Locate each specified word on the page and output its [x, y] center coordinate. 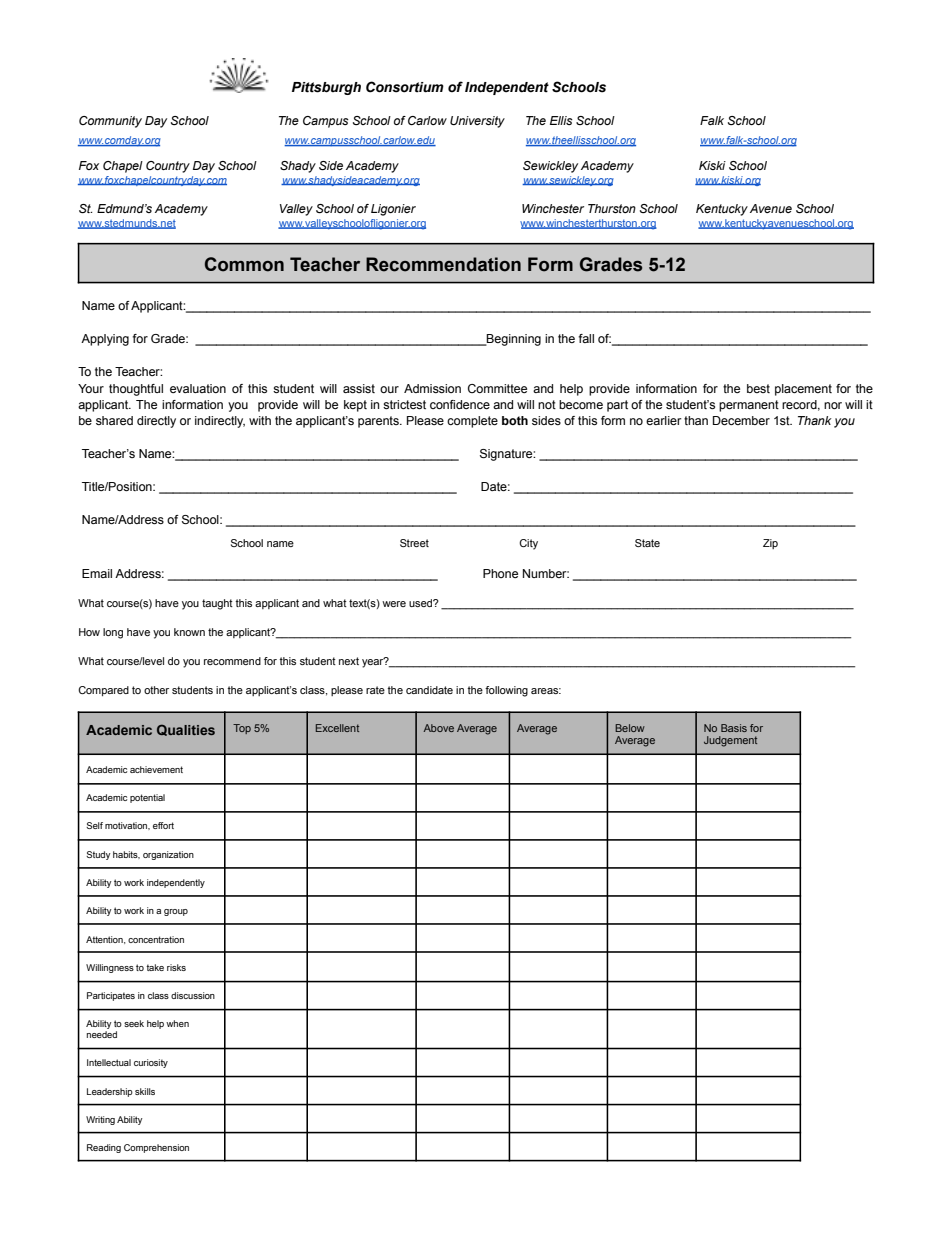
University [477, 122]
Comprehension [156, 1148]
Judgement [730, 741]
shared [114, 420]
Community [110, 122]
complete [472, 422]
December [741, 420]
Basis [734, 728]
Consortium [405, 87]
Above [439, 728]
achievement [156, 769]
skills [145, 1091]
